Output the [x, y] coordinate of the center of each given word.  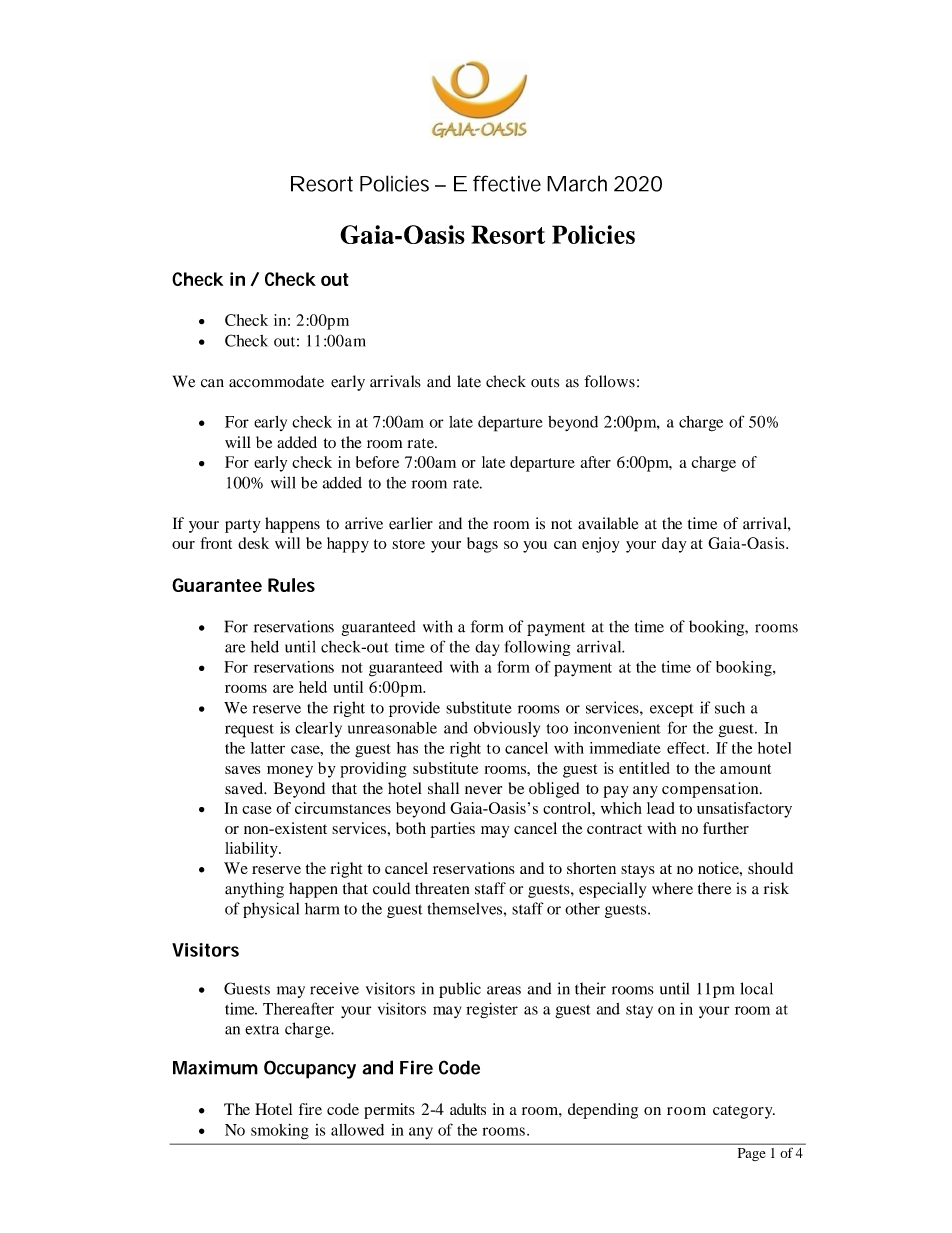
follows [609, 381]
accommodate [276, 381]
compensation [711, 790]
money [290, 772]
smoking [280, 1132]
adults [468, 1109]
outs [545, 382]
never [483, 790]
